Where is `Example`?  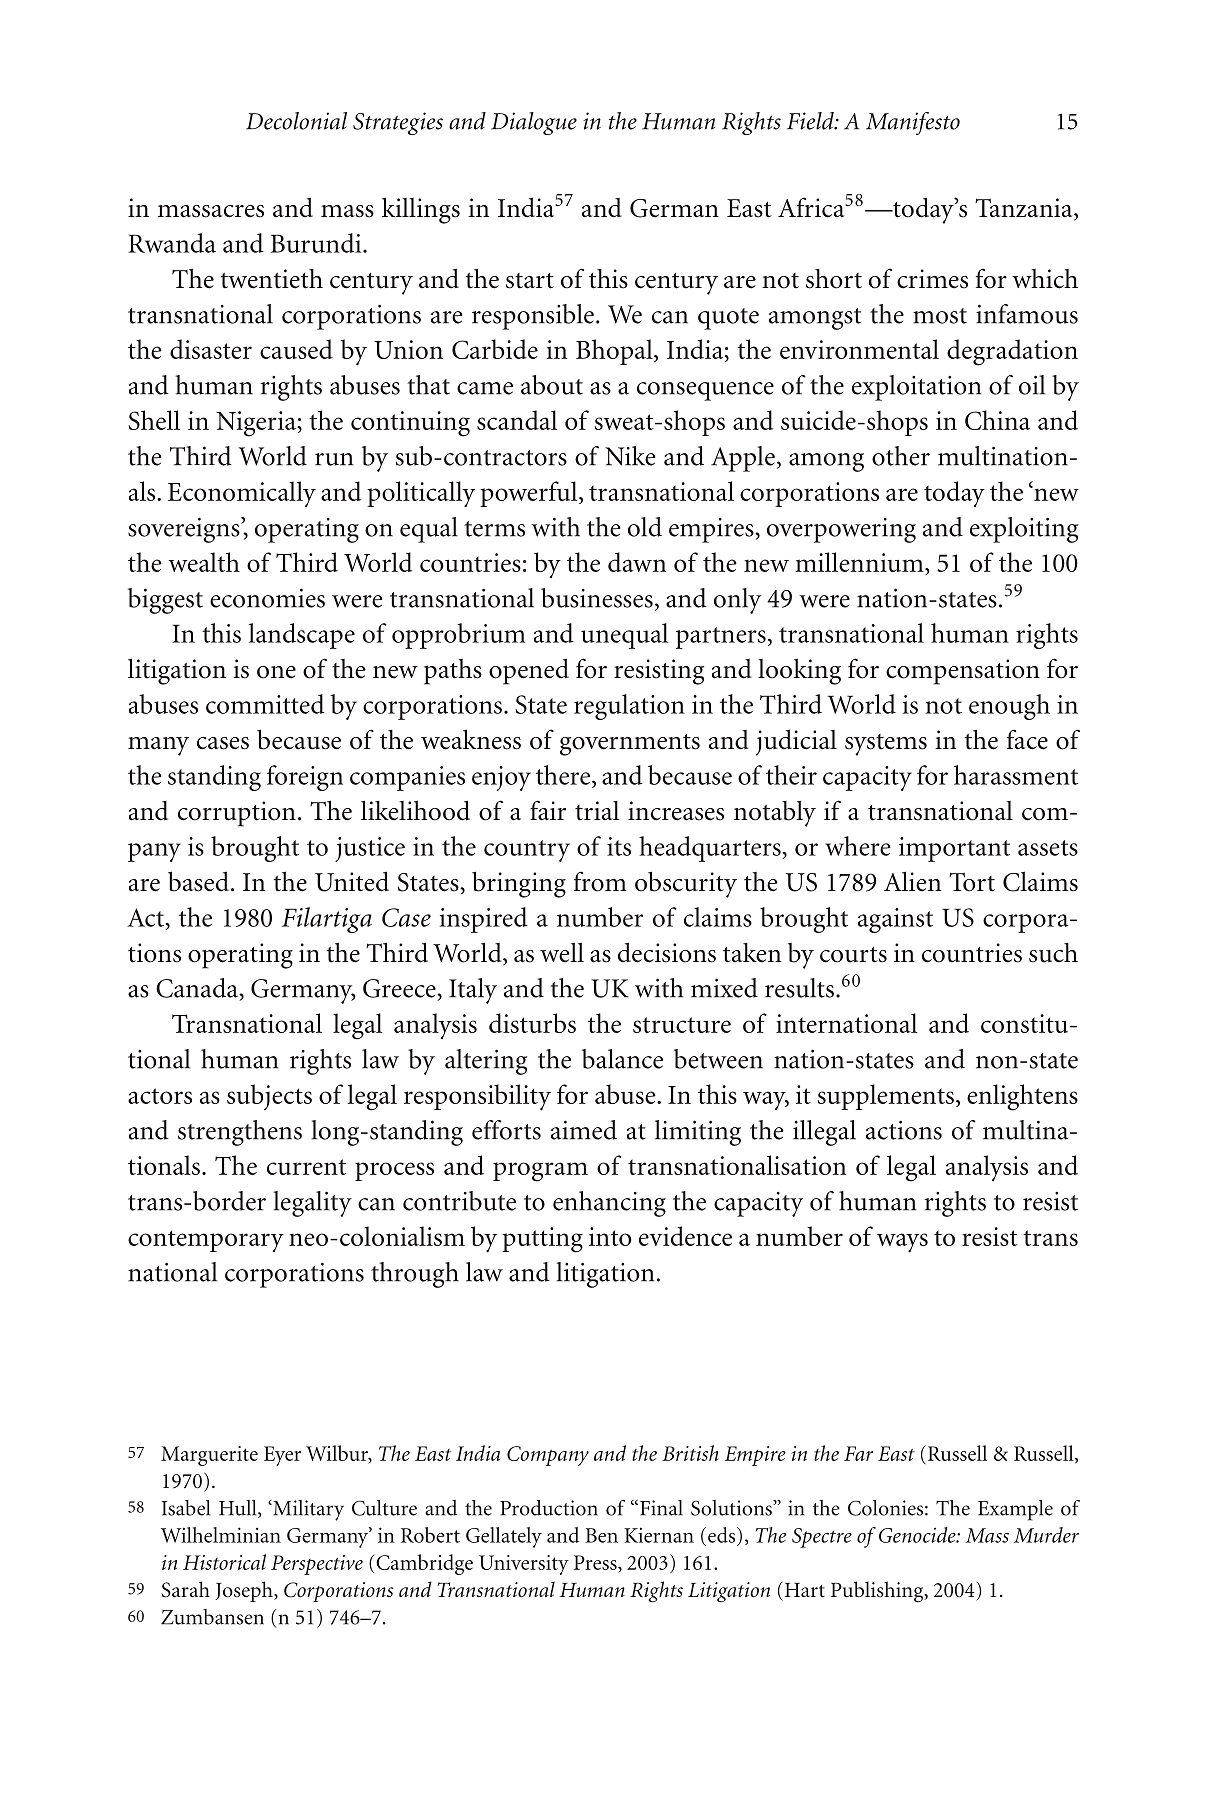 Example is located at coordinates (1015, 1510).
